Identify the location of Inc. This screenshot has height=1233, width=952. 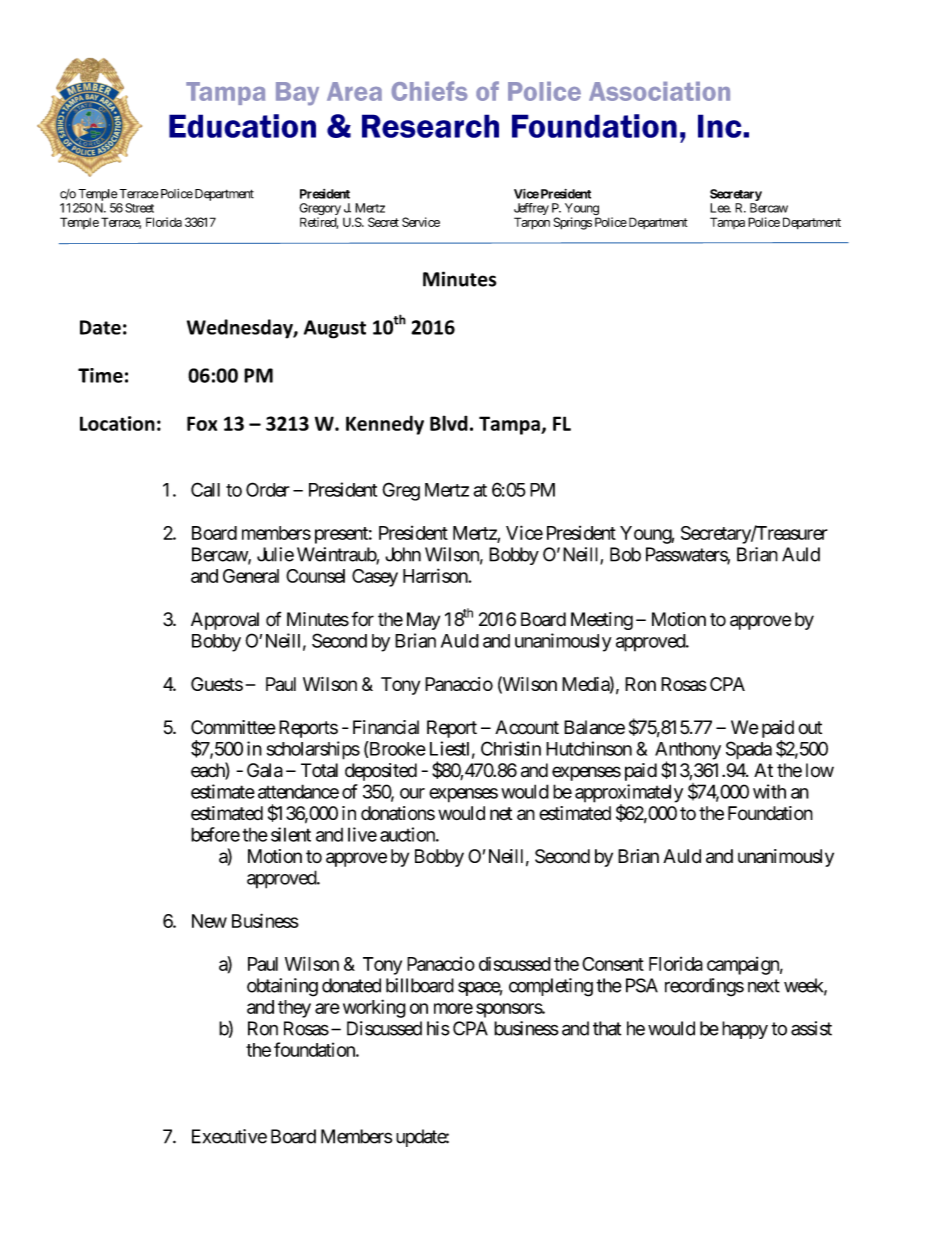
(721, 126).
